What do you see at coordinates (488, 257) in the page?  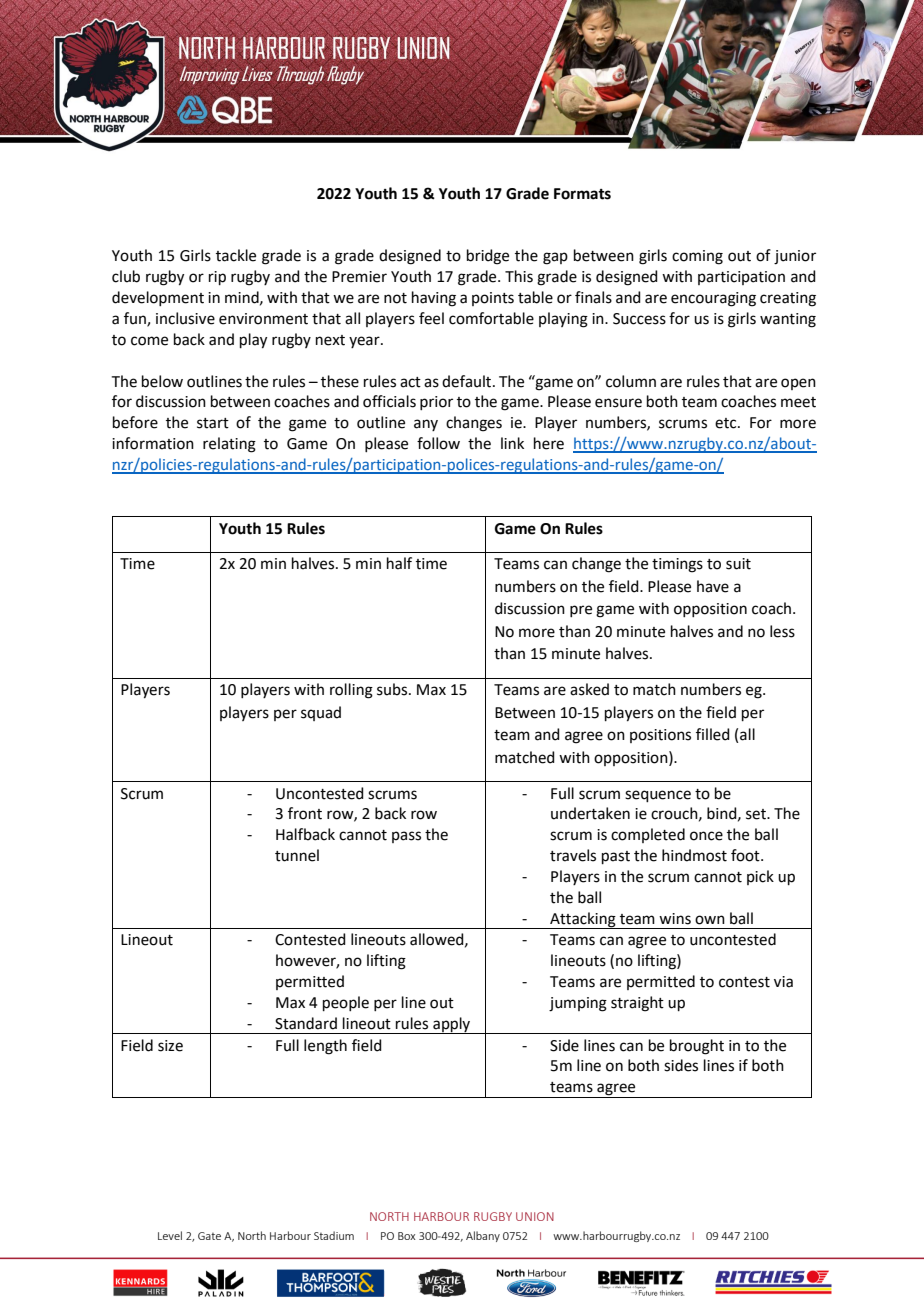 I see `bridge` at bounding box center [488, 257].
